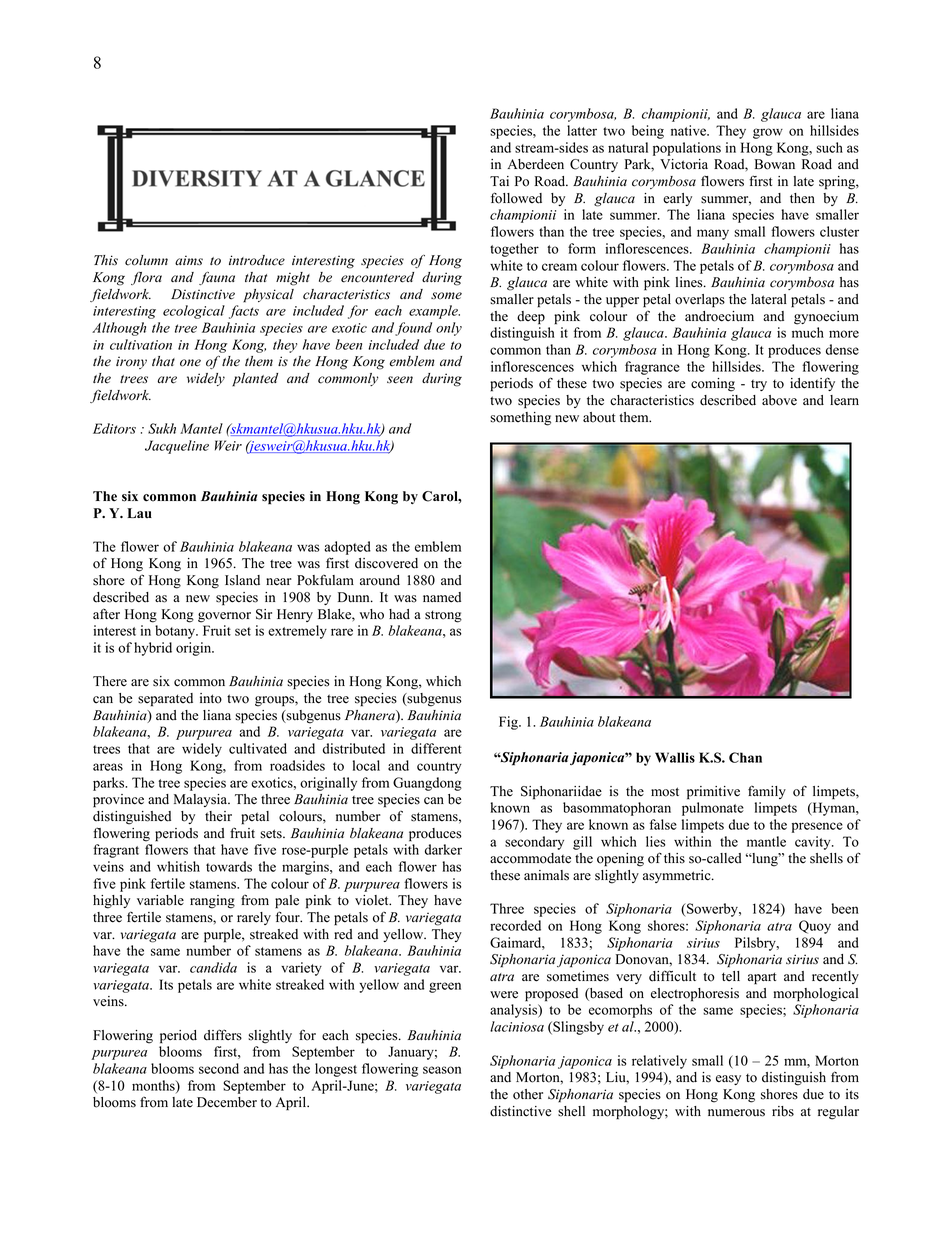 This page has height=1233, width=952. I want to click on Tai, so click(499, 181).
